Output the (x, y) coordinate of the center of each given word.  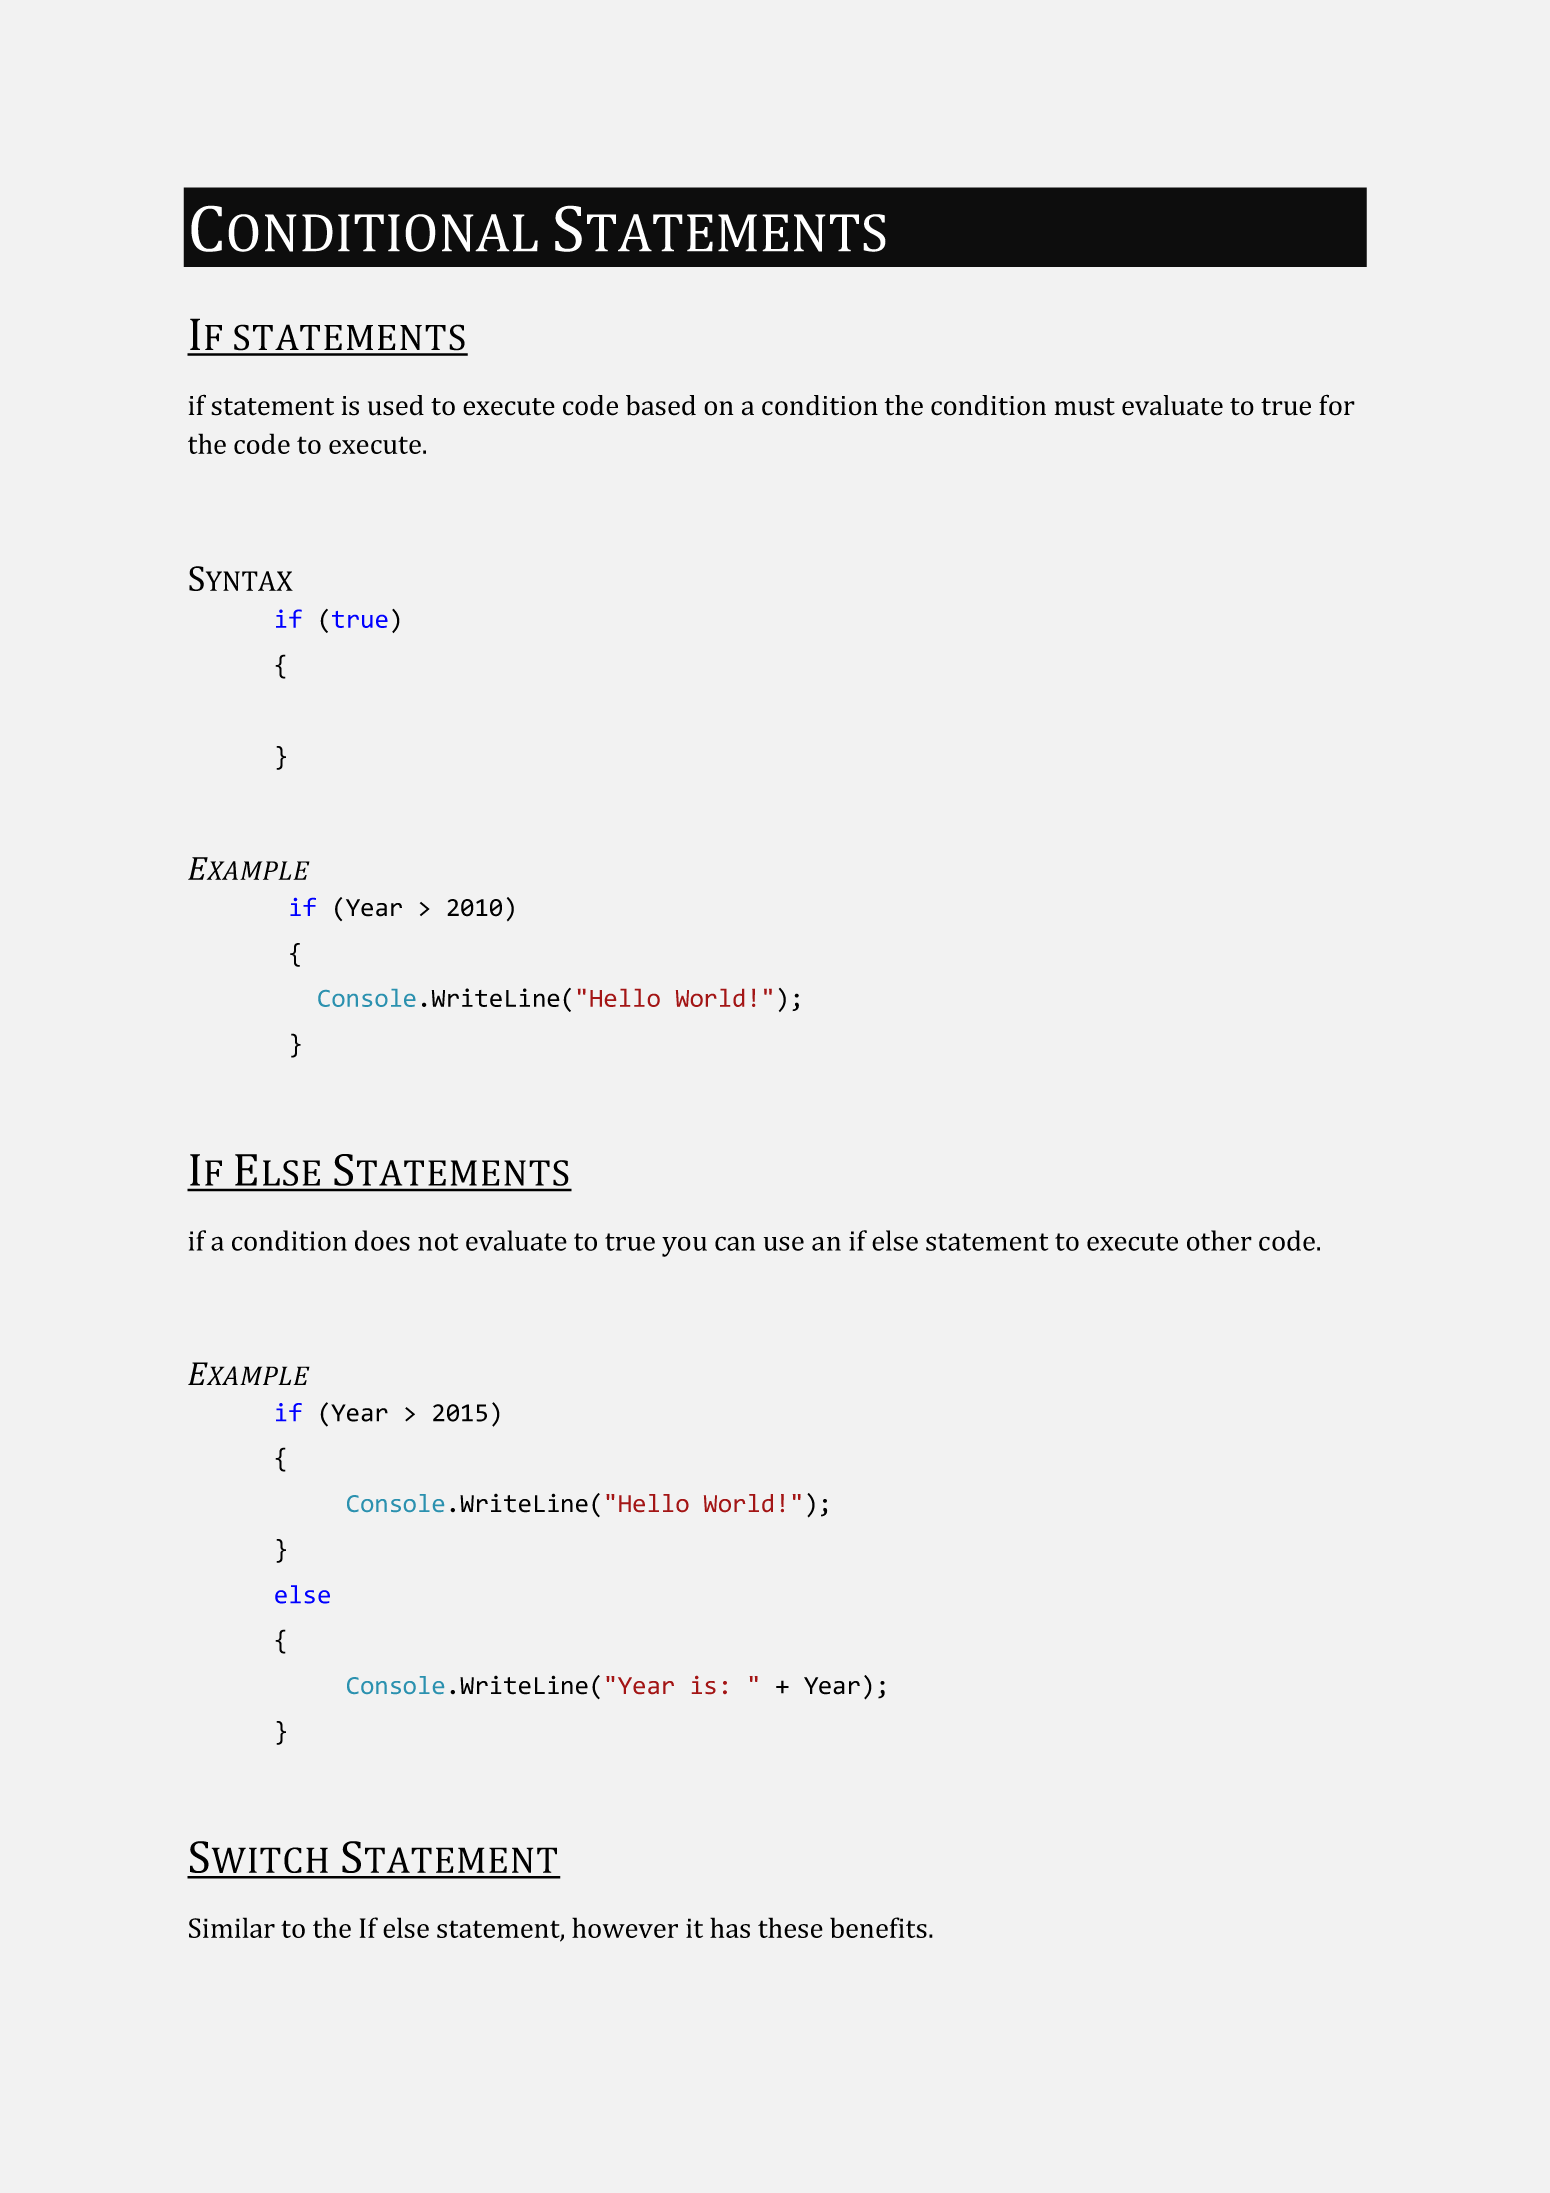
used (396, 405)
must (1085, 407)
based (661, 405)
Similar (232, 1927)
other (1219, 1240)
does (382, 1240)
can (735, 1243)
